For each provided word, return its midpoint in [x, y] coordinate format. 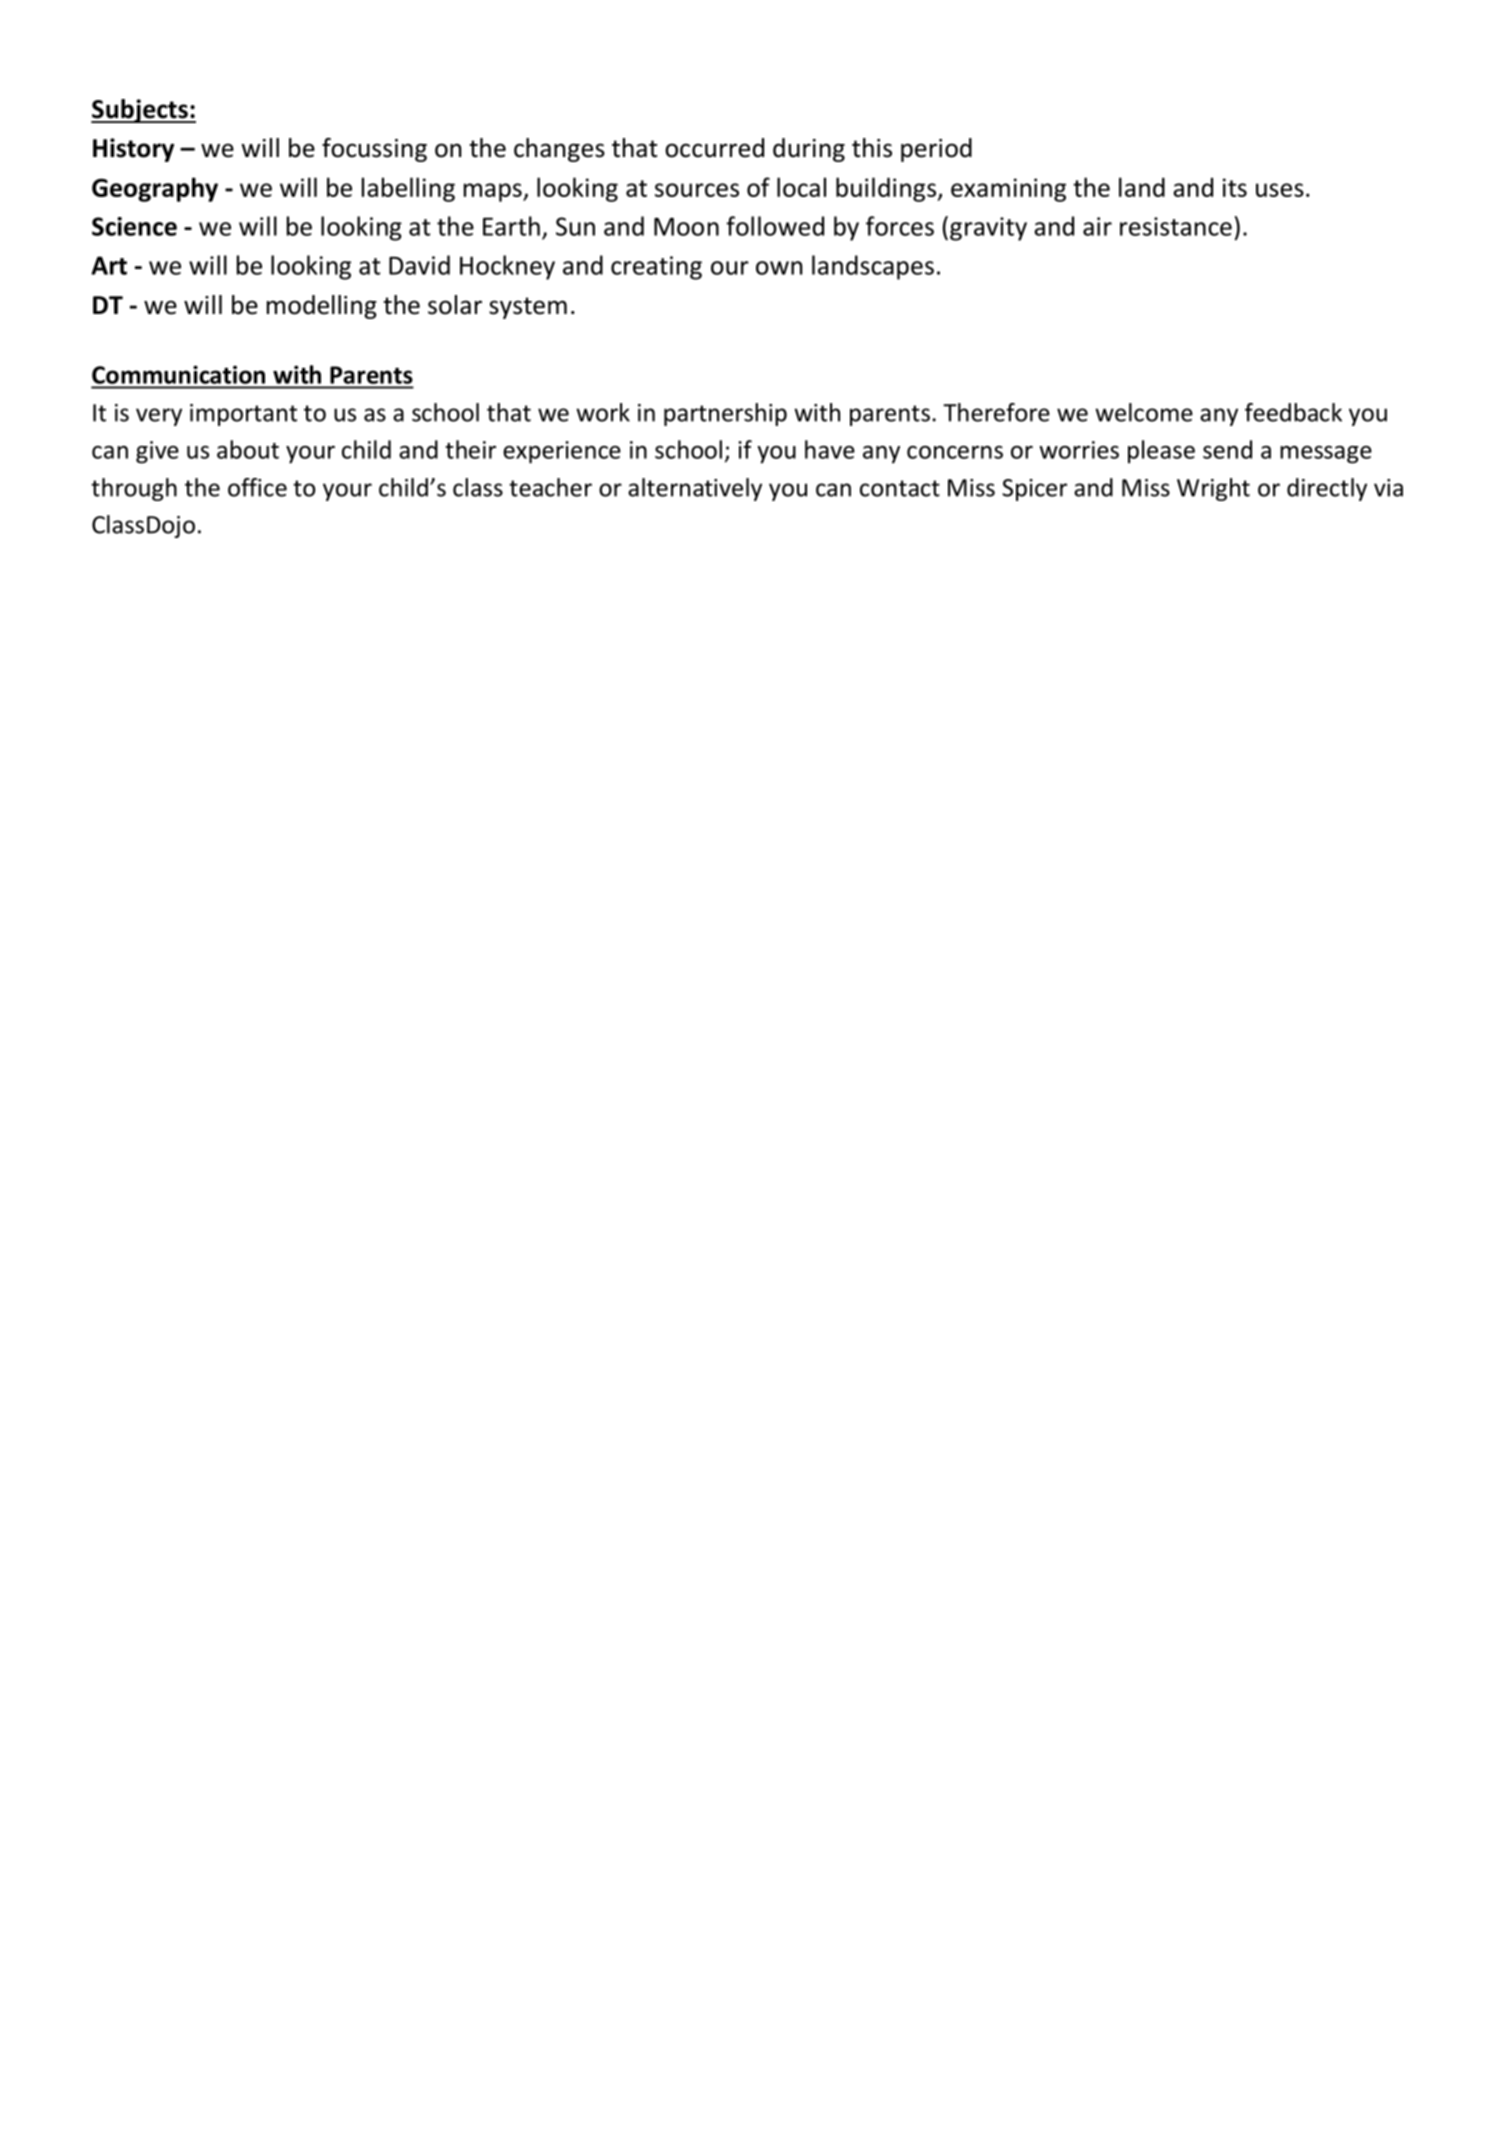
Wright [1213, 489]
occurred [714, 148]
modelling [322, 307]
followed [775, 226]
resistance [1176, 226]
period [936, 150]
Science [134, 226]
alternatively [695, 489]
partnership [725, 414]
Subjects [140, 111]
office [257, 487]
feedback [1293, 412]
